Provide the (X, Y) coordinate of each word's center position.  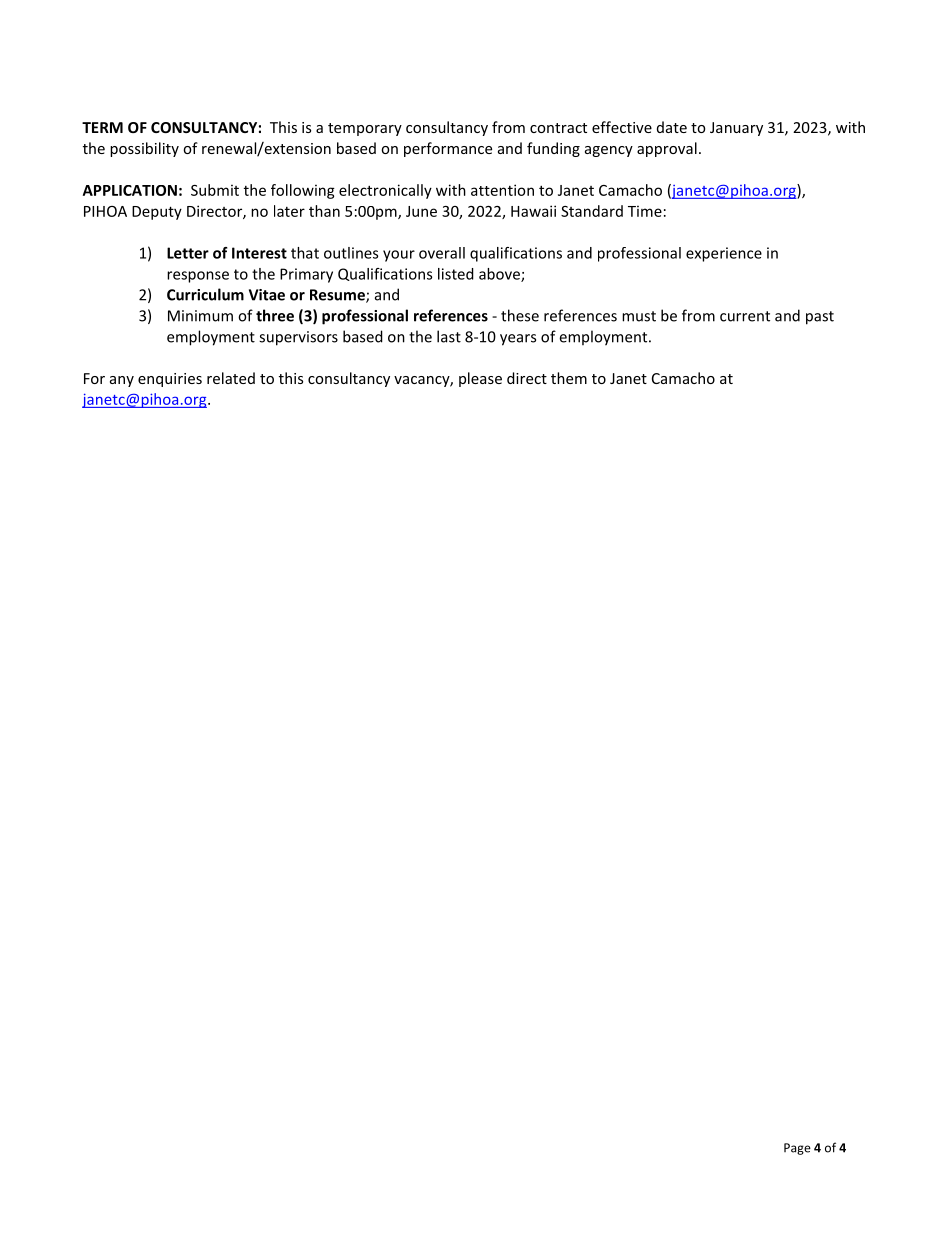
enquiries (170, 380)
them (569, 378)
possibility (144, 149)
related (231, 378)
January (736, 129)
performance (448, 149)
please (480, 379)
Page (797, 1149)
